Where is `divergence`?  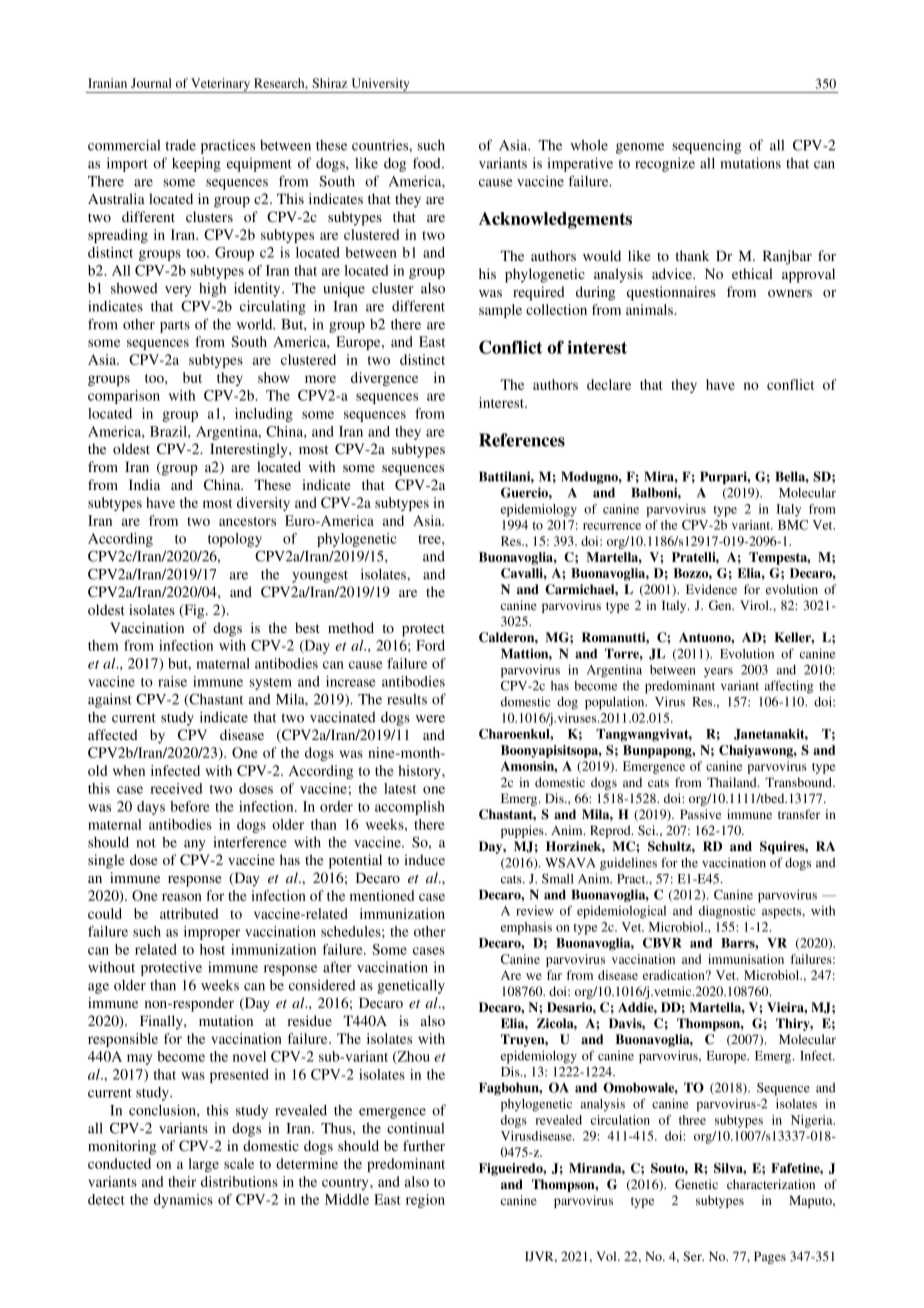 divergence is located at coordinates (384, 379).
